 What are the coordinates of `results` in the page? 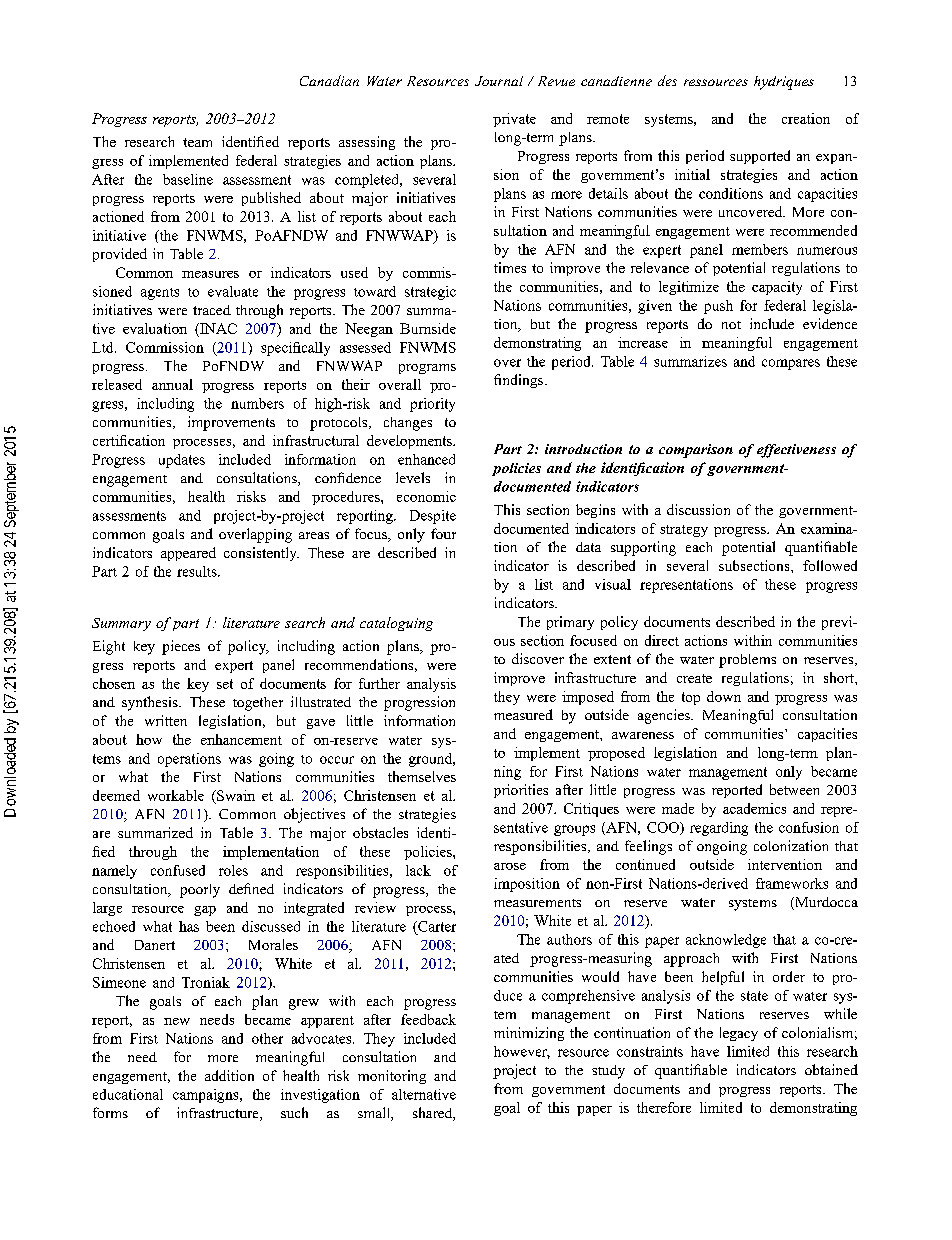 It's located at (198, 571).
